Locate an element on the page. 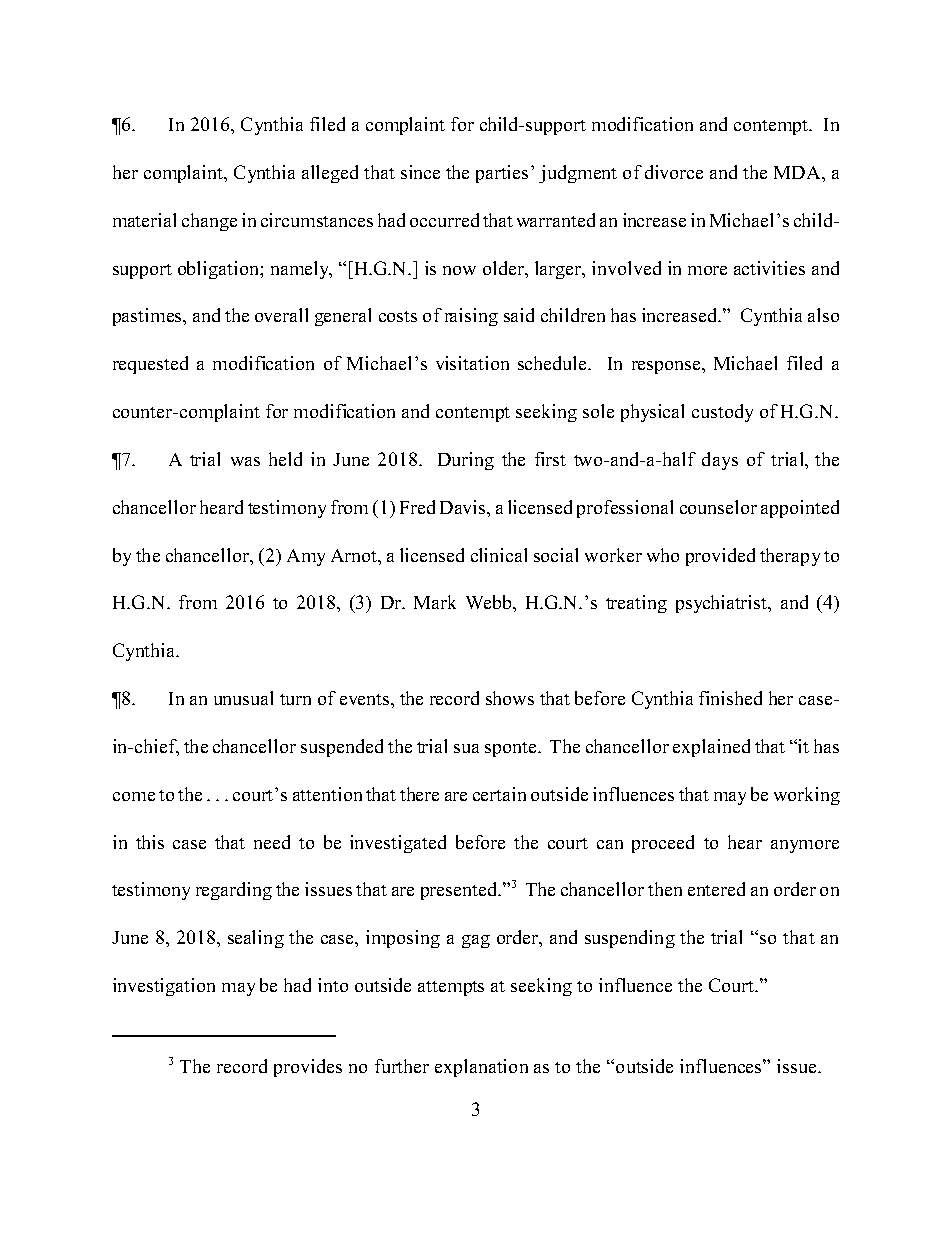 The image size is (952, 1233). change is located at coordinates (209, 222).
